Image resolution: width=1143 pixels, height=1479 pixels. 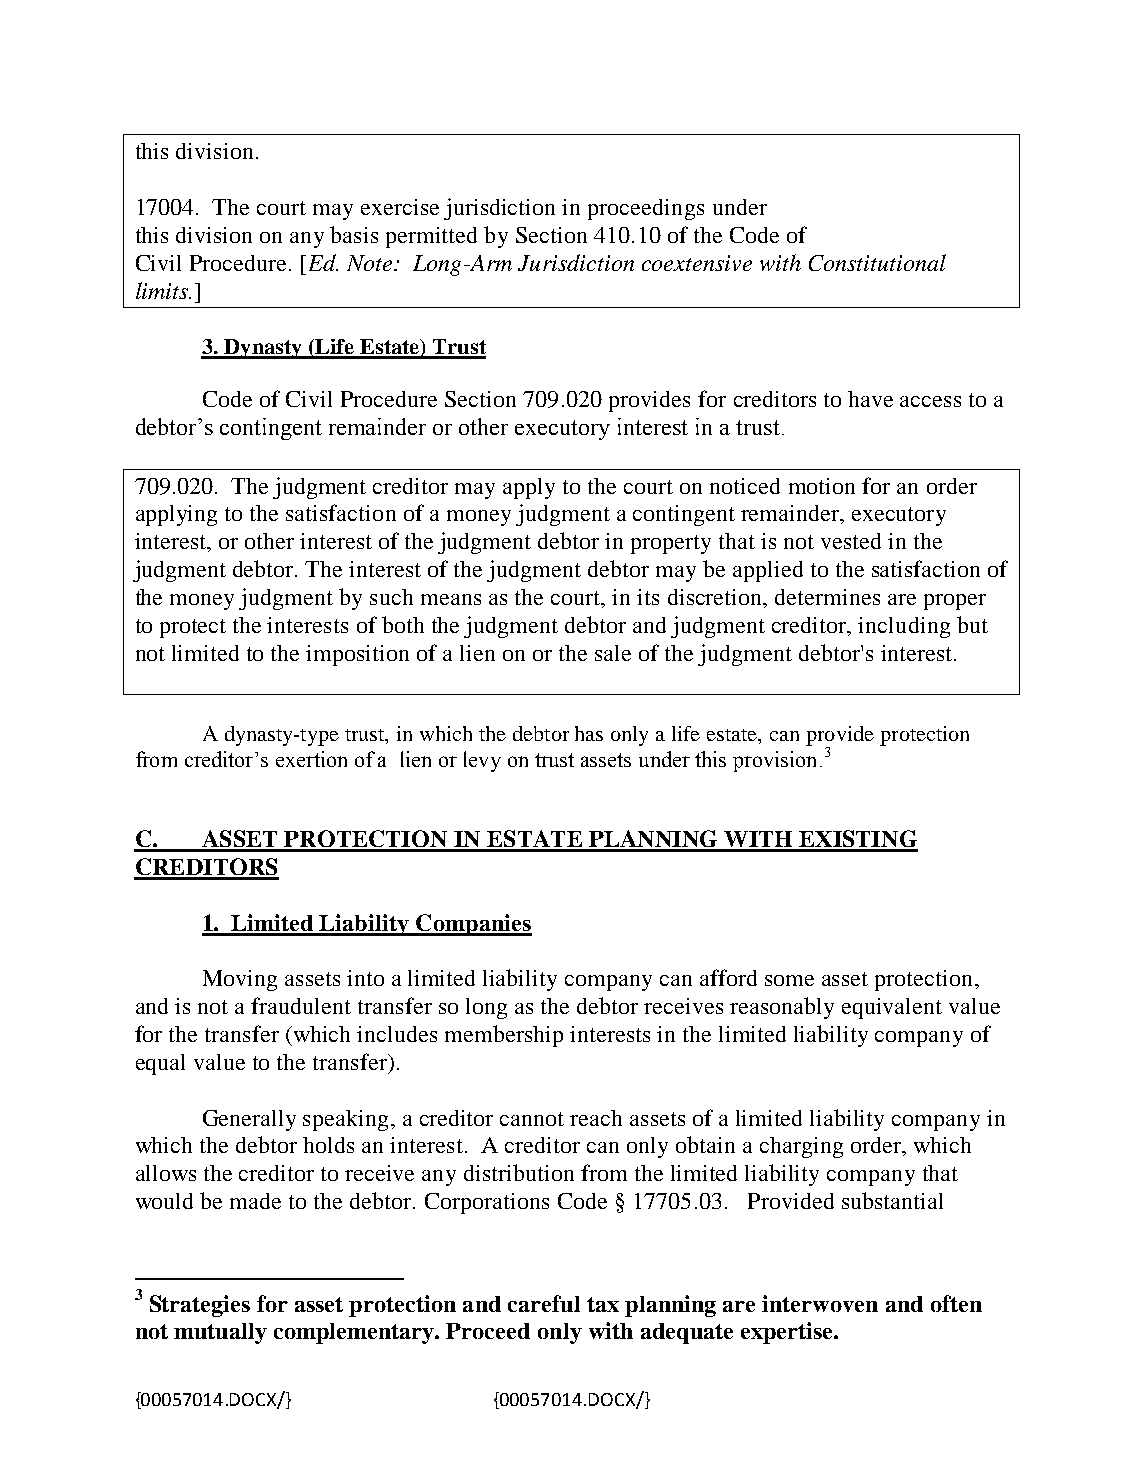 What do you see at coordinates (200, 1306) in the page?
I see `Strategies` at bounding box center [200, 1306].
